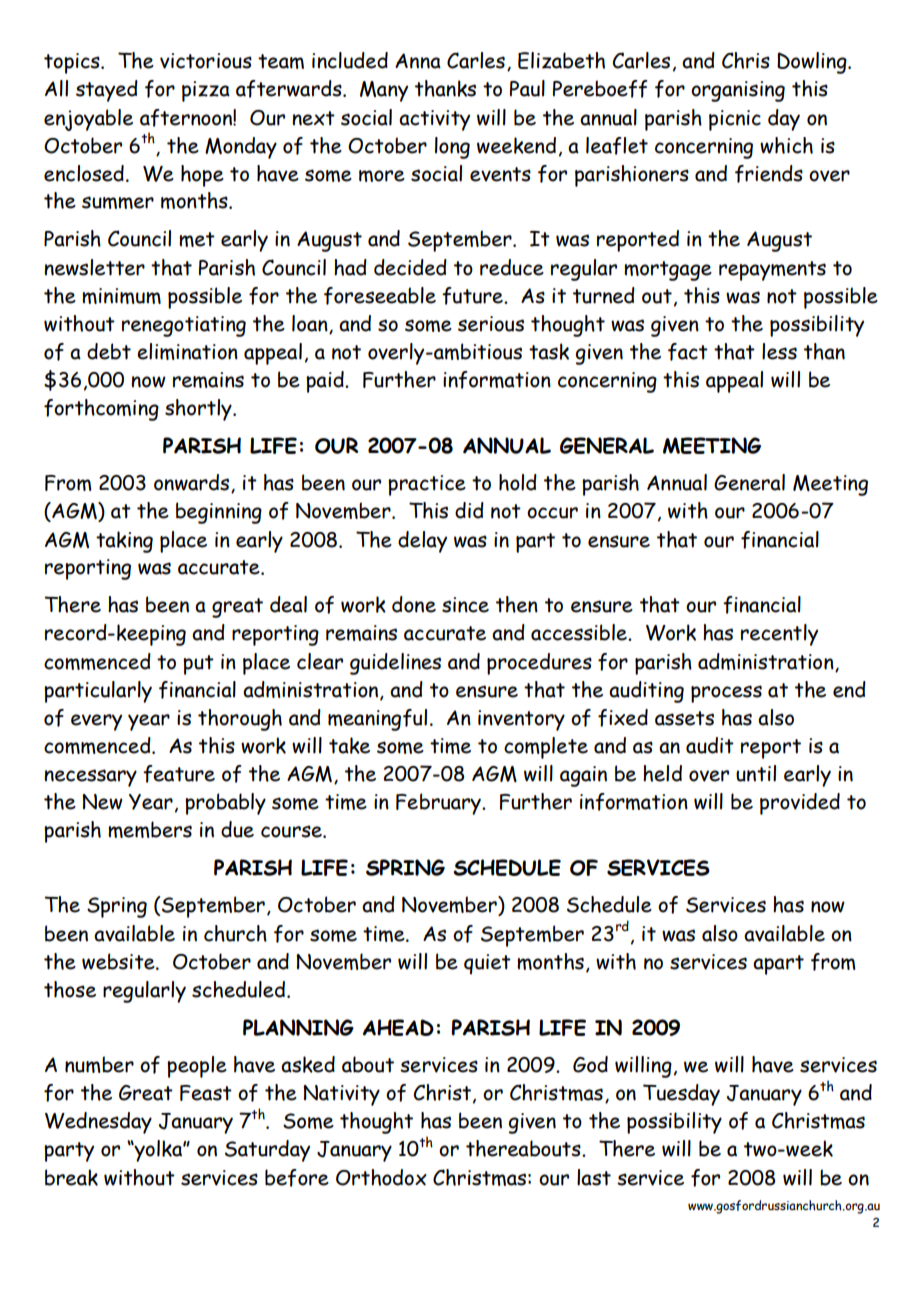 The height and width of the screenshot is (1308, 924). Describe the element at coordinates (779, 635) in the screenshot. I see `recently` at that location.
